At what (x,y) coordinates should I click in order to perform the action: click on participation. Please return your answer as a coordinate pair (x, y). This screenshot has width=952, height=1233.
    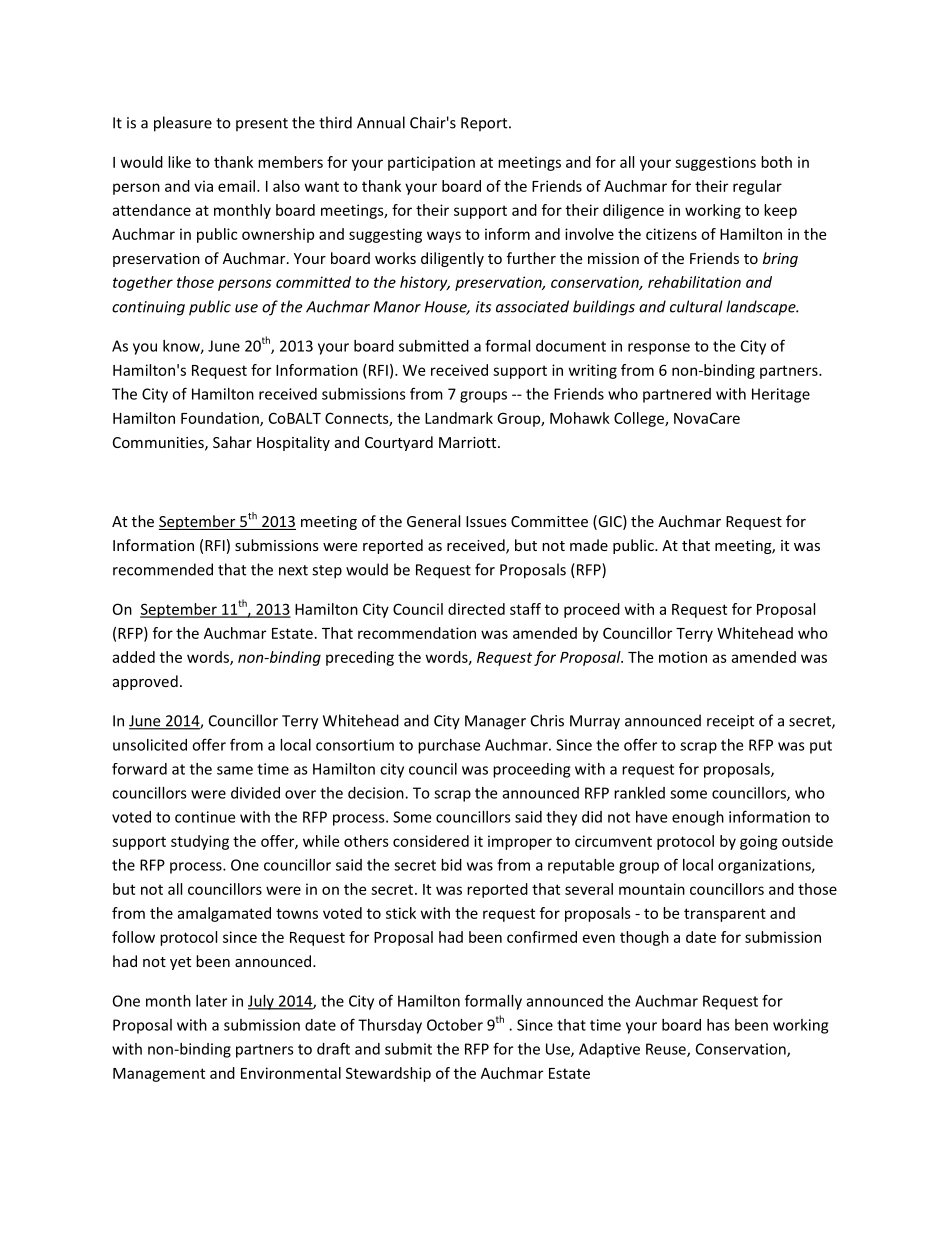
    Looking at the image, I should click on (431, 163).
